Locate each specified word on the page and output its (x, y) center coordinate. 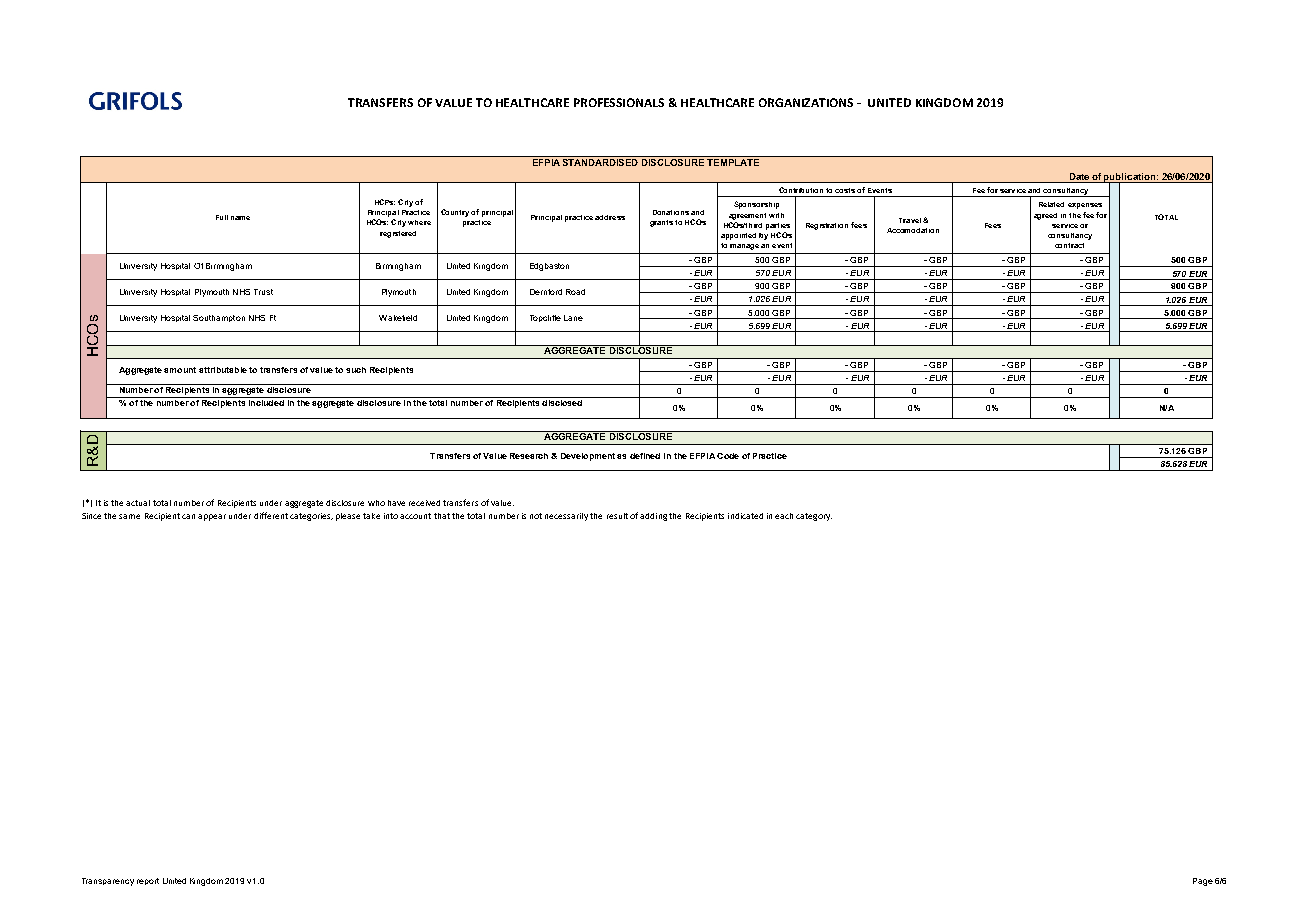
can (188, 516)
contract (1069, 245)
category (814, 517)
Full (222, 217)
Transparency (108, 882)
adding (653, 517)
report (148, 881)
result (617, 516)
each (784, 516)
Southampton (219, 318)
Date (1079, 176)
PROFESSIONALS (619, 102)
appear (212, 517)
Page (1203, 882)
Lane (573, 318)
